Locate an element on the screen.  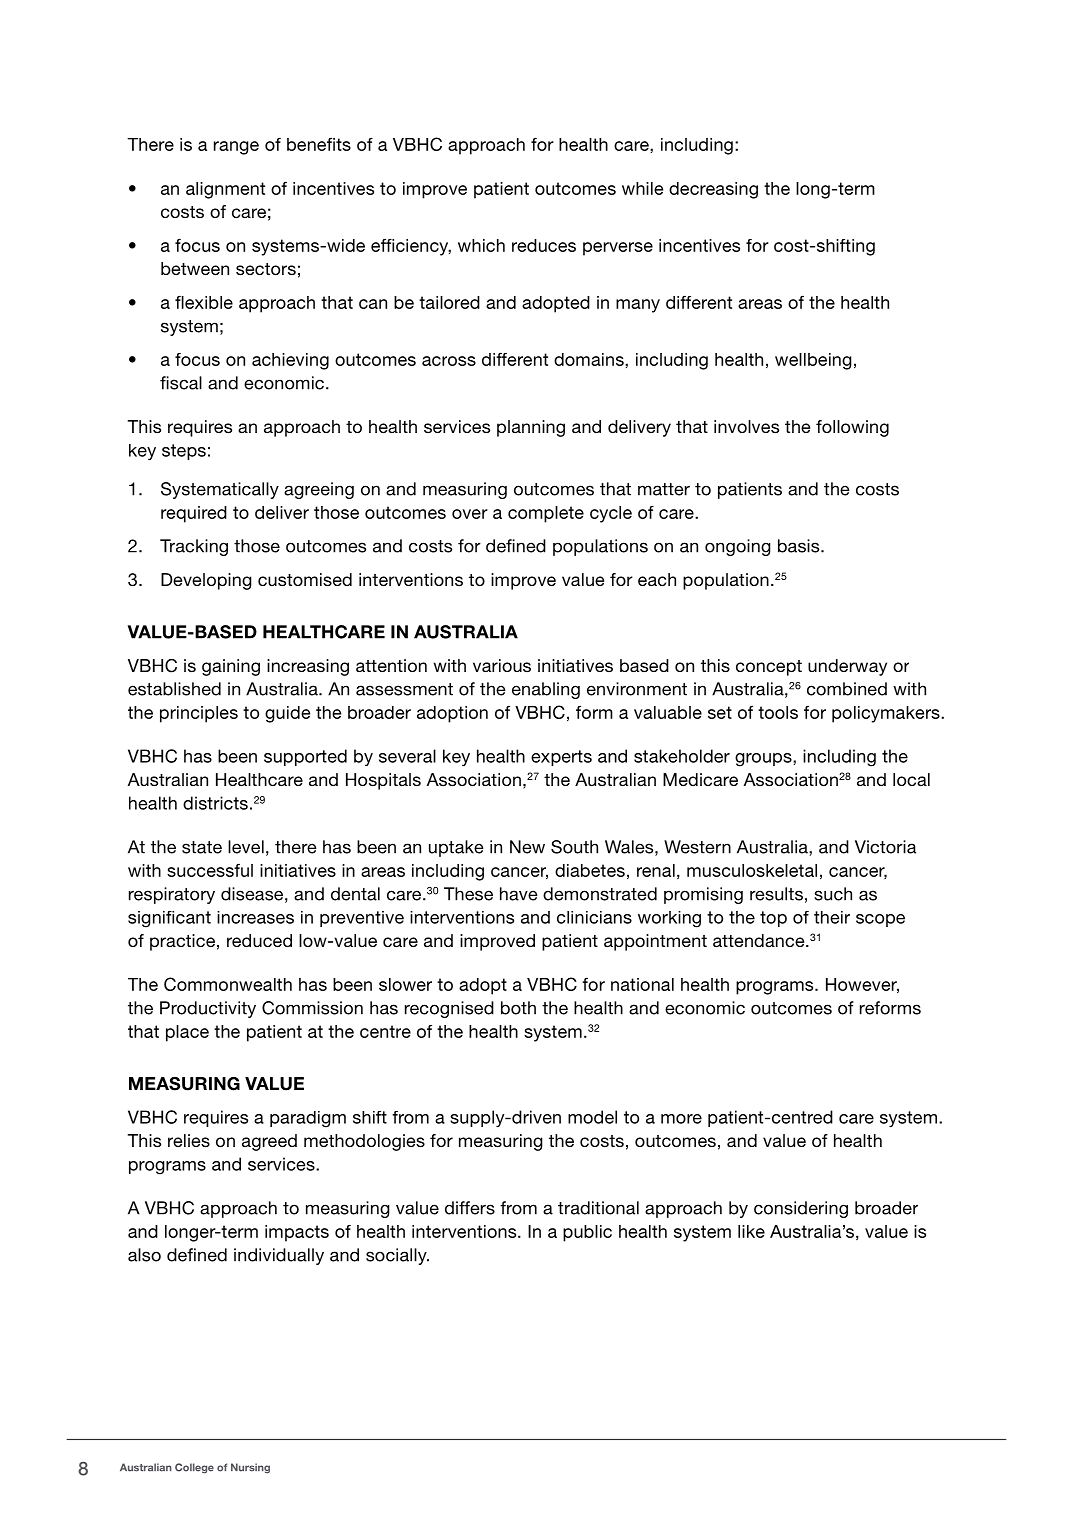
steps is located at coordinates (184, 452).
